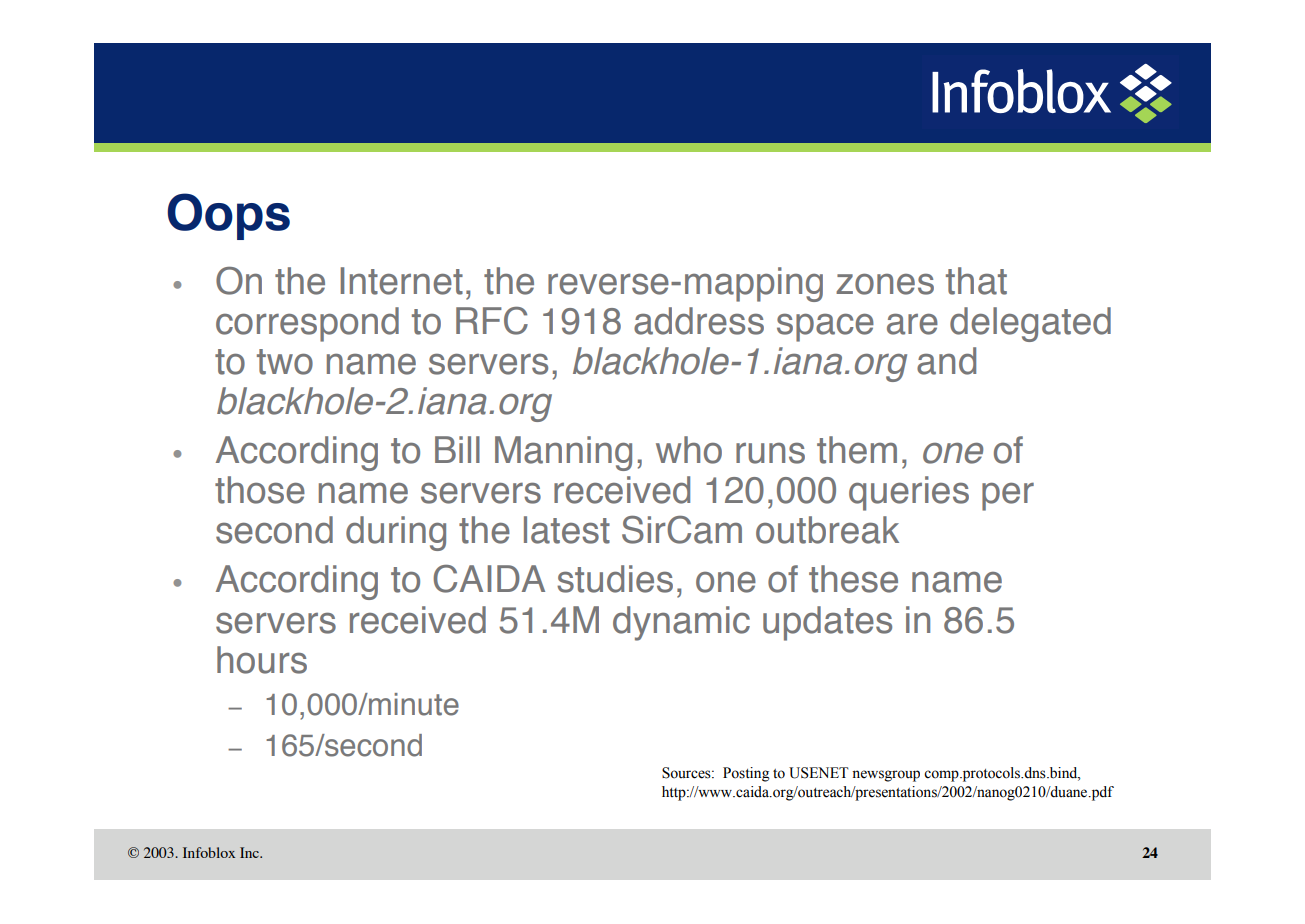 The image size is (1305, 924). What do you see at coordinates (228, 216) in the screenshot?
I see `Oops` at bounding box center [228, 216].
